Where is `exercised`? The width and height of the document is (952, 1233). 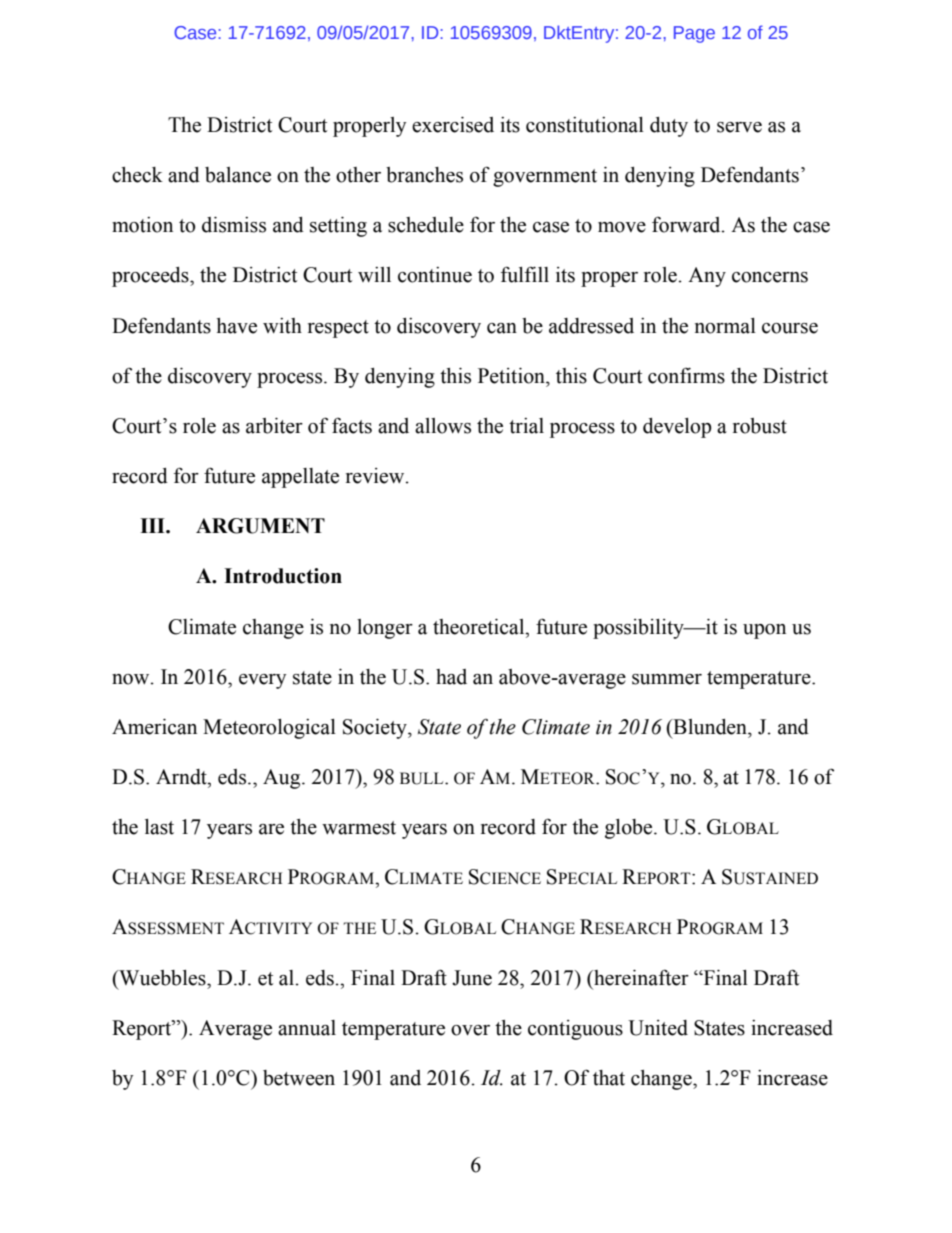
exercised is located at coordinates (453, 125).
